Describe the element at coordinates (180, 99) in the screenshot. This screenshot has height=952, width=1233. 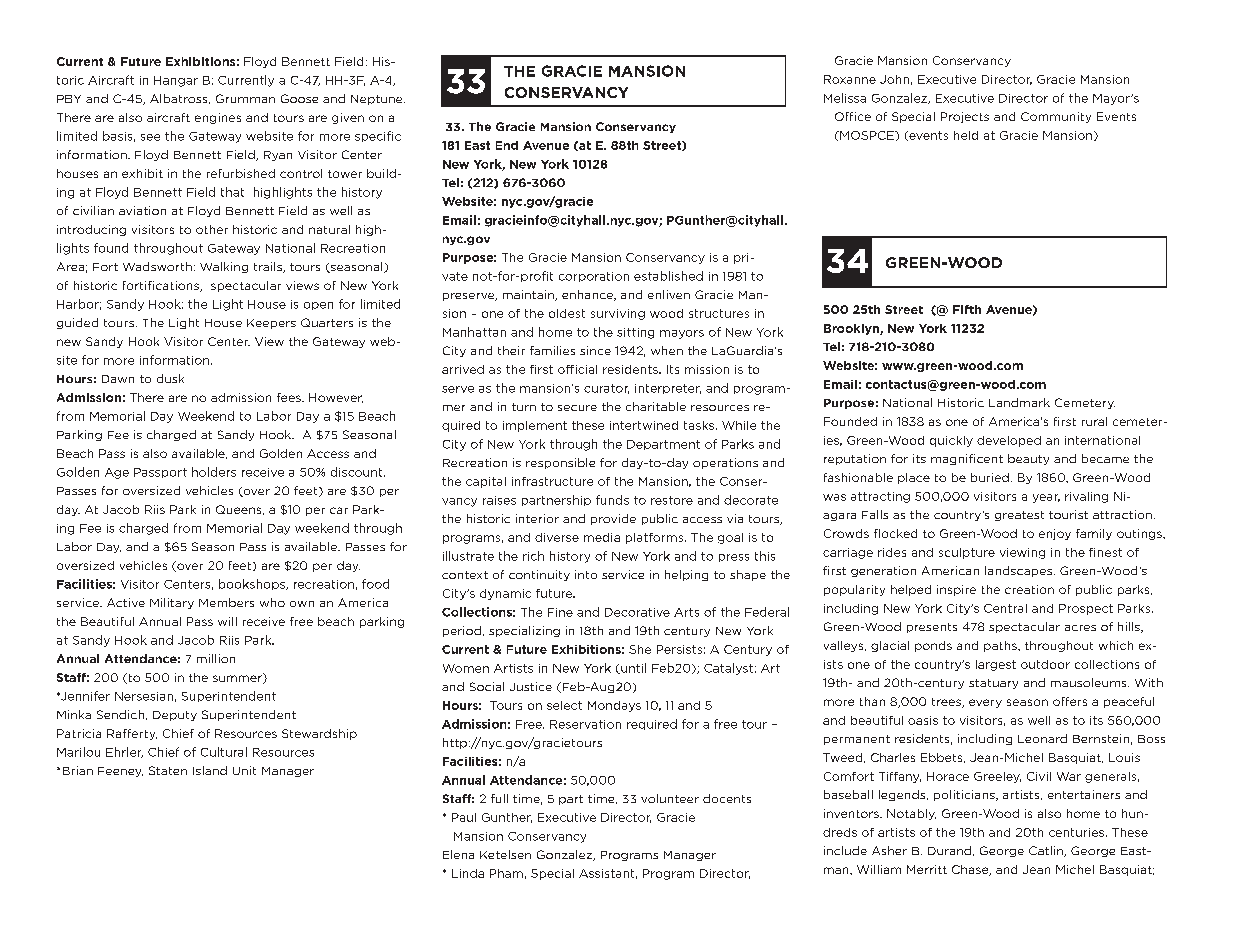
I see `Albatross` at that location.
